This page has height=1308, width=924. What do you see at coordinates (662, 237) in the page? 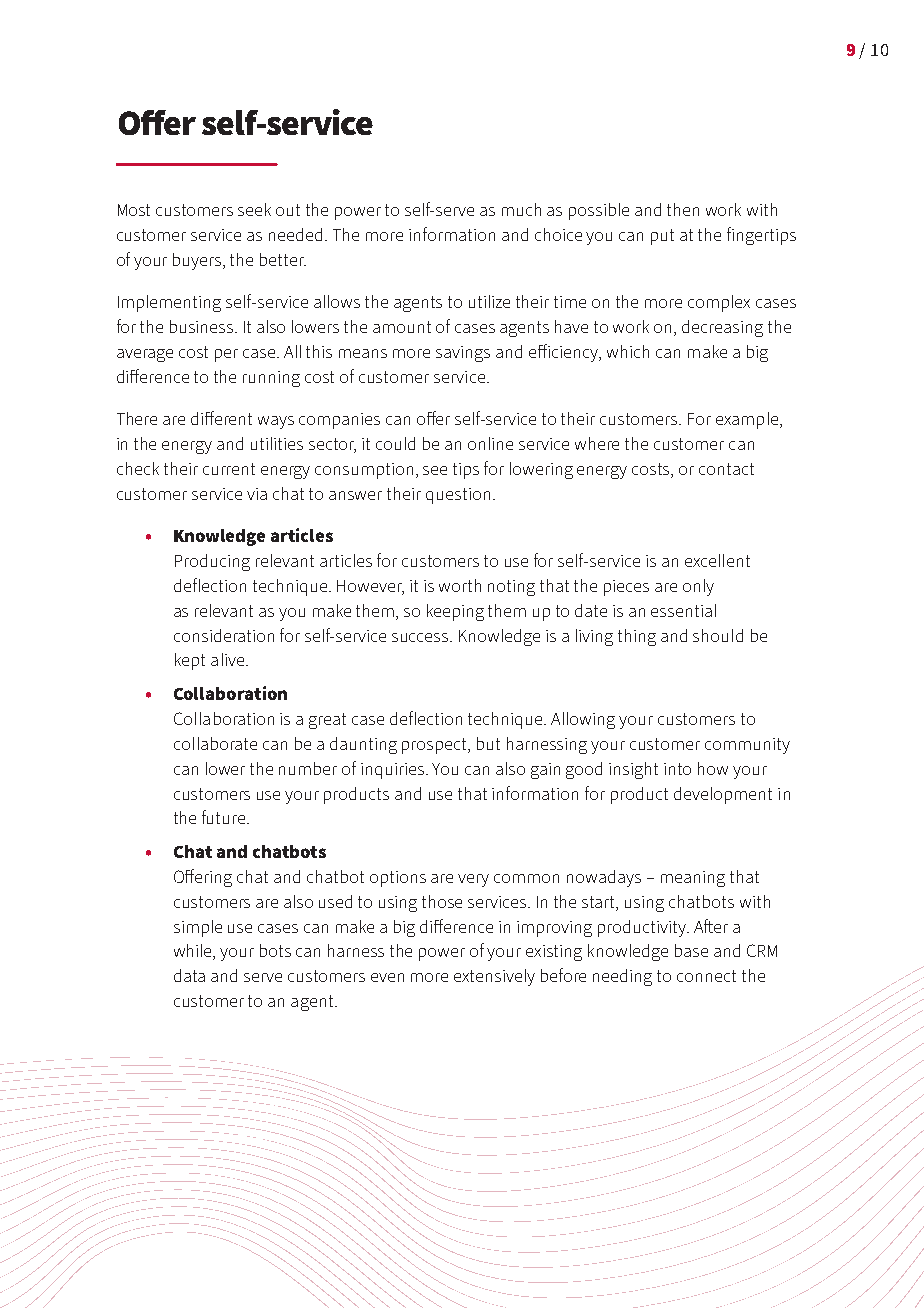
I see `put` at bounding box center [662, 237].
